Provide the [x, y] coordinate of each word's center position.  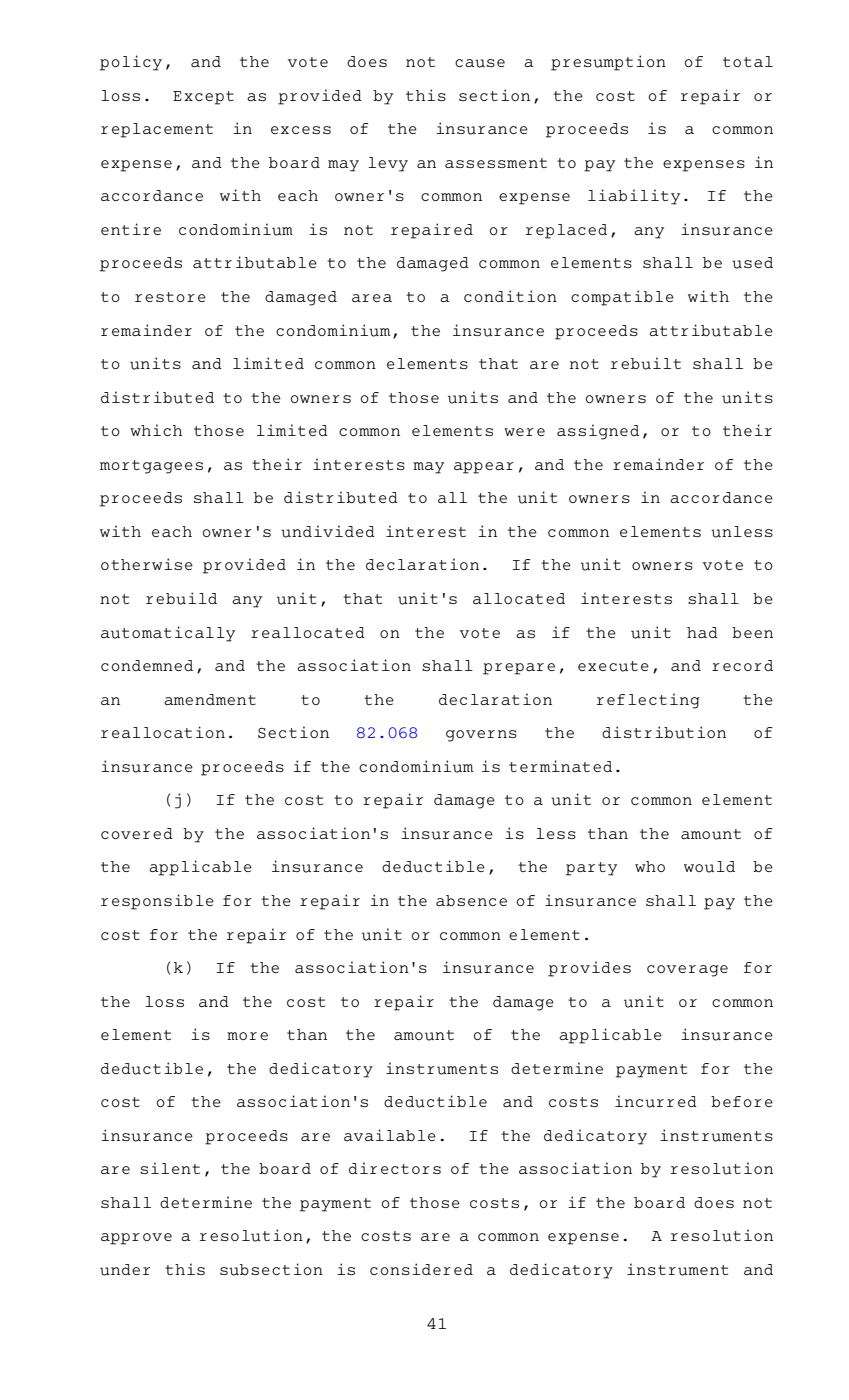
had [702, 632]
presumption [608, 63]
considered [421, 1269]
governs [481, 736]
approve [136, 1239]
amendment [210, 699]
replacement [157, 130]
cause [480, 63]
